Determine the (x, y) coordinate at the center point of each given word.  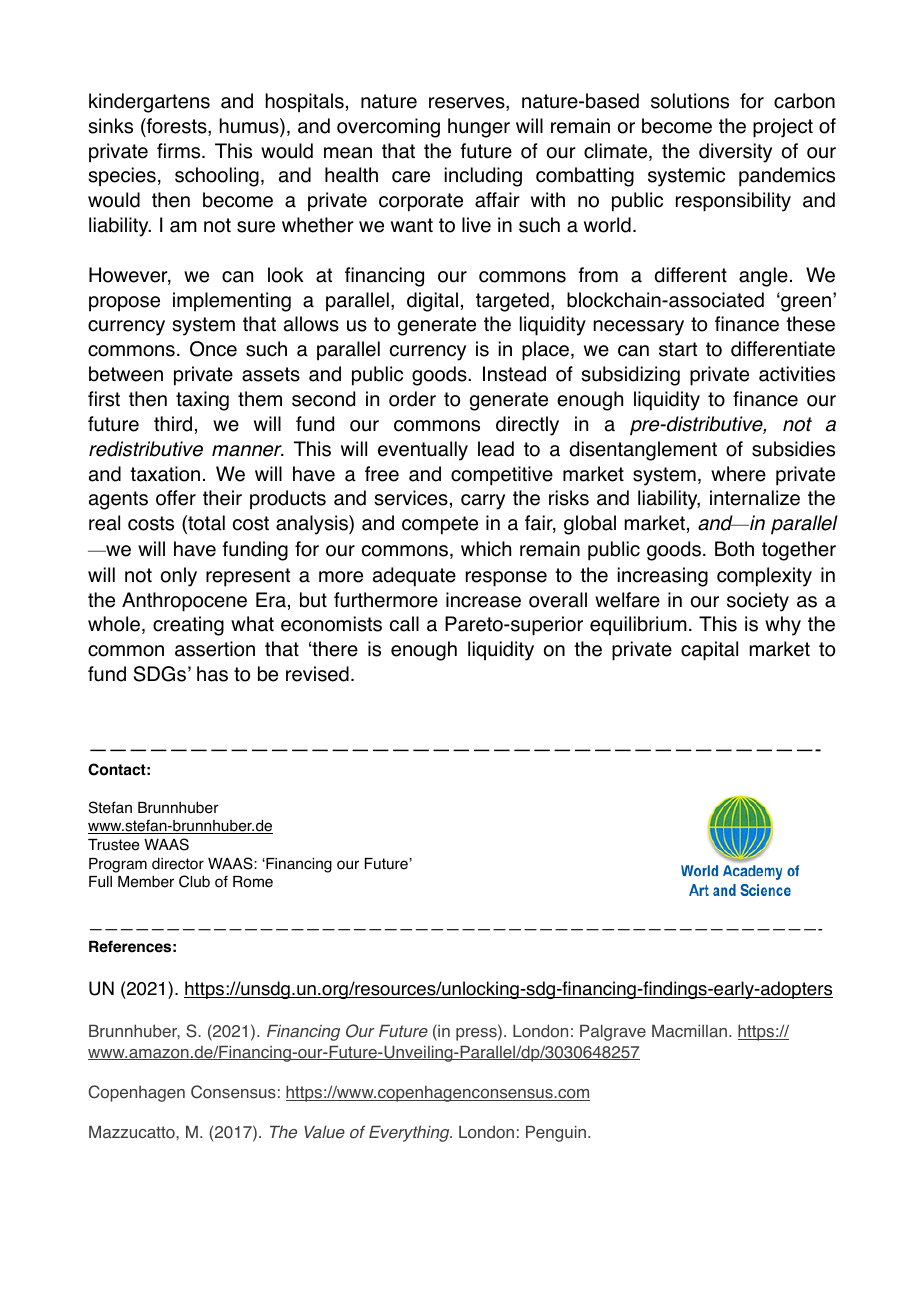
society (758, 602)
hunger (479, 128)
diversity (735, 153)
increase (483, 600)
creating (188, 626)
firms (180, 151)
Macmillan (689, 1031)
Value (324, 1132)
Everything (410, 1133)
